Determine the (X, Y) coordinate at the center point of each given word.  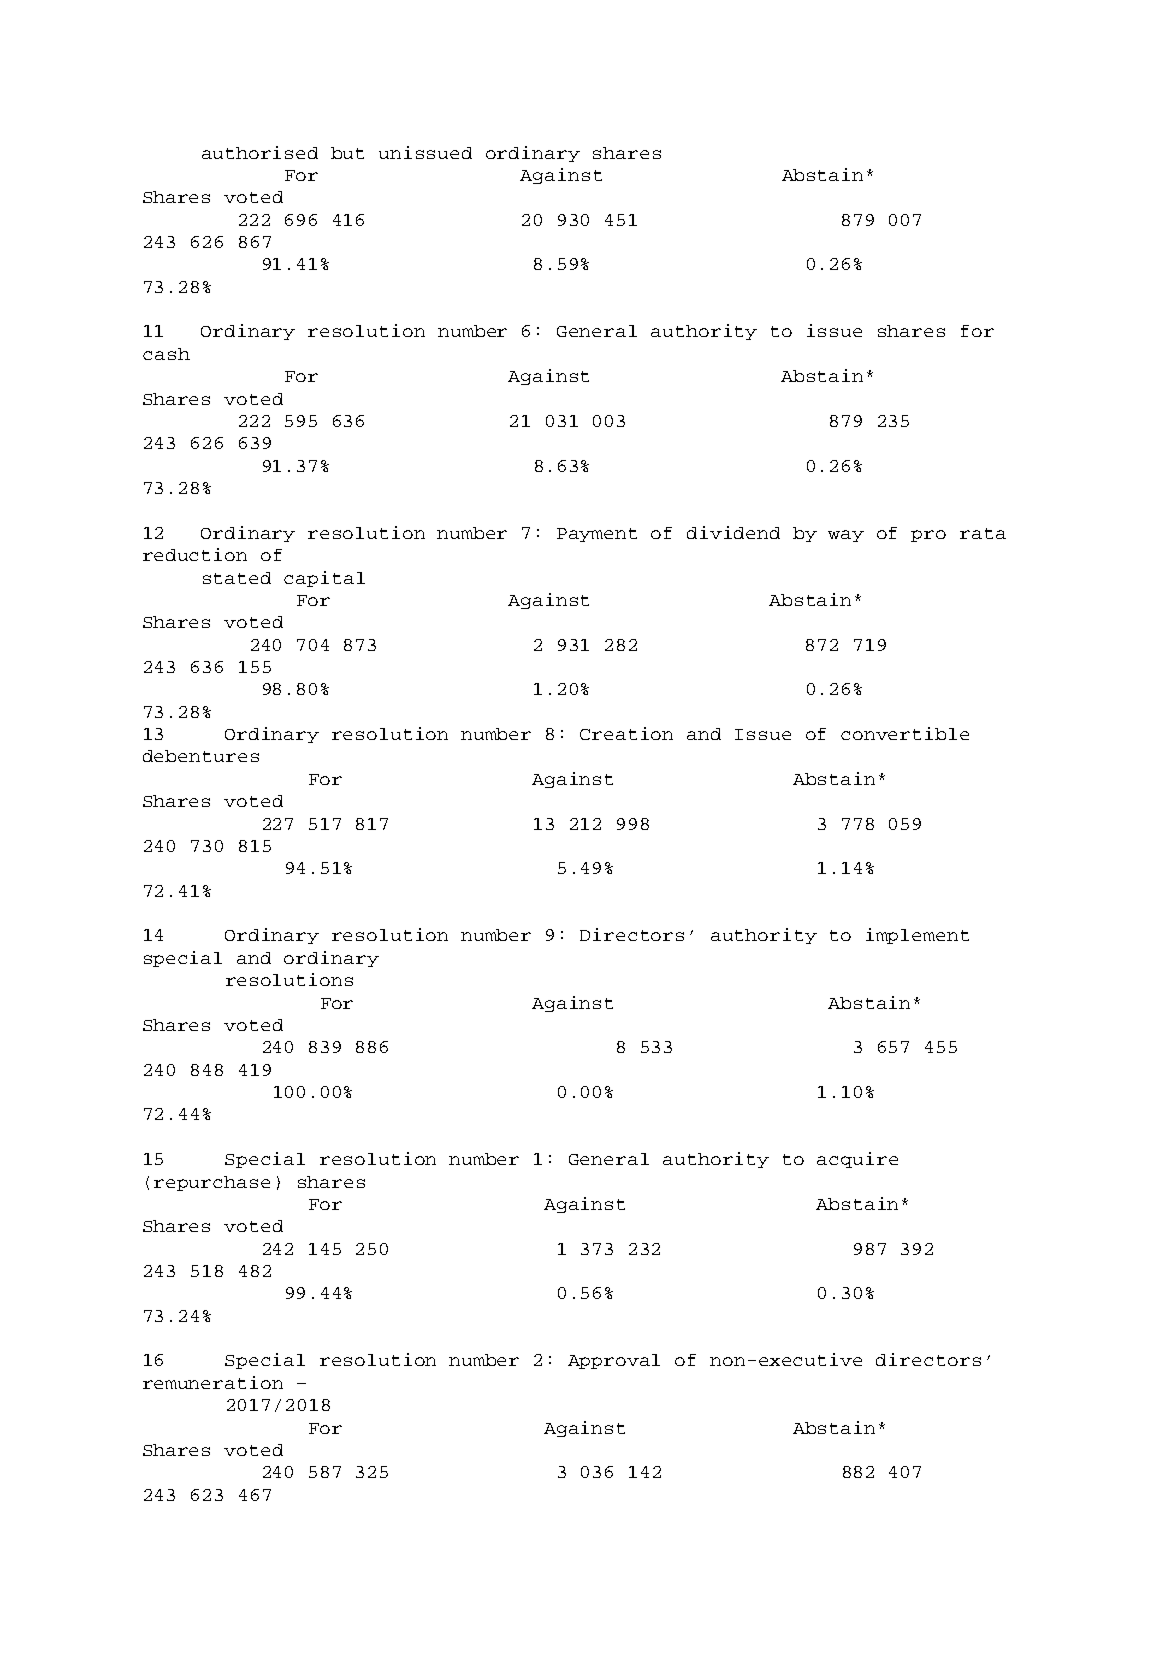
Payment (597, 535)
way (846, 536)
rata (983, 533)
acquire (857, 1160)
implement (917, 936)
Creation (626, 733)
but (347, 153)
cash (166, 354)
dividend (733, 532)
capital (324, 579)
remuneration (213, 1382)
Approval (614, 1361)
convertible (905, 733)
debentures (201, 756)
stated (237, 578)
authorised (260, 152)
